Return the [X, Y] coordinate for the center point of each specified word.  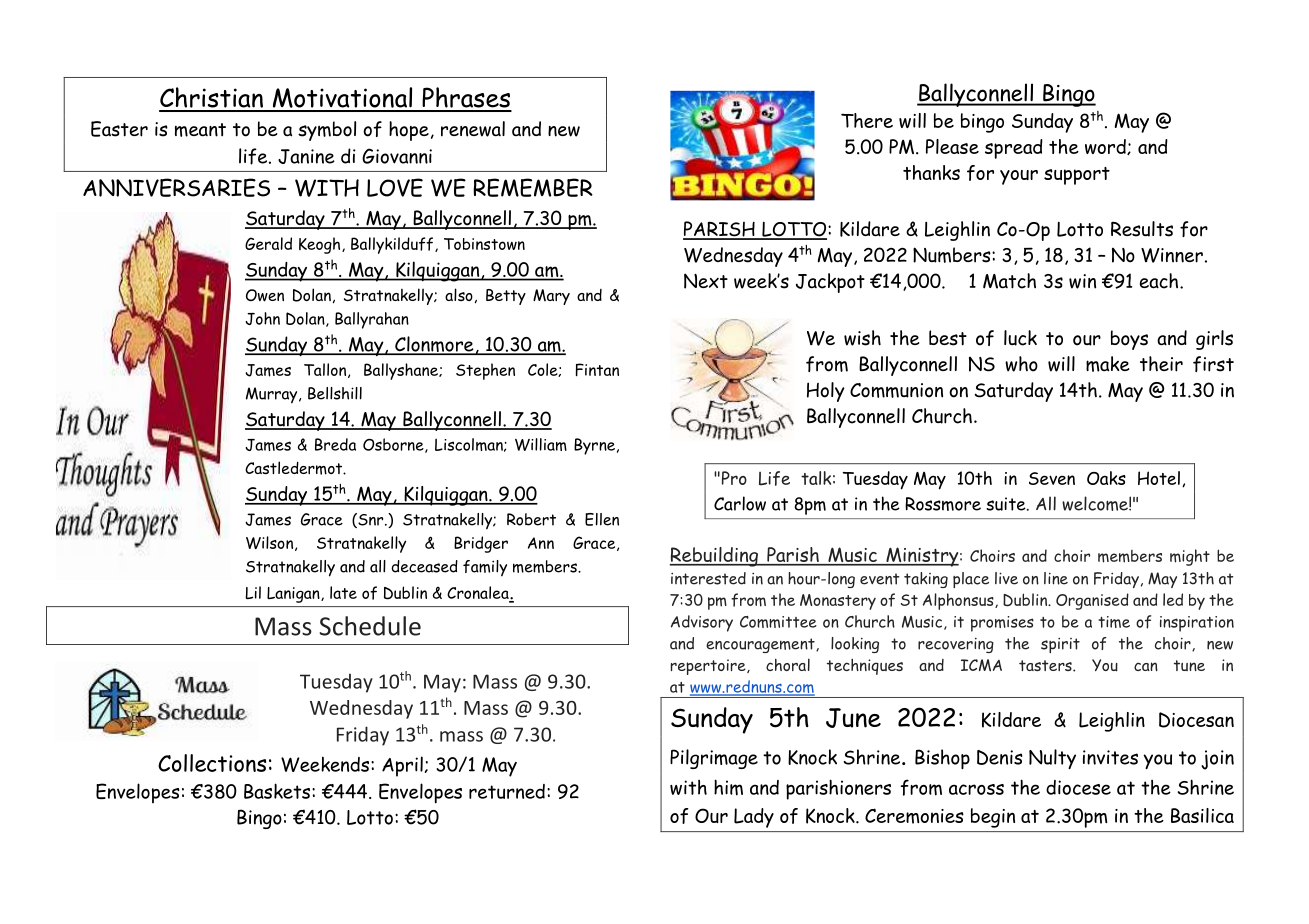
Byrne [594, 446]
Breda [335, 444]
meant [200, 130]
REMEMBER [533, 187]
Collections [212, 763]
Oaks [1106, 478]
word [1106, 147]
